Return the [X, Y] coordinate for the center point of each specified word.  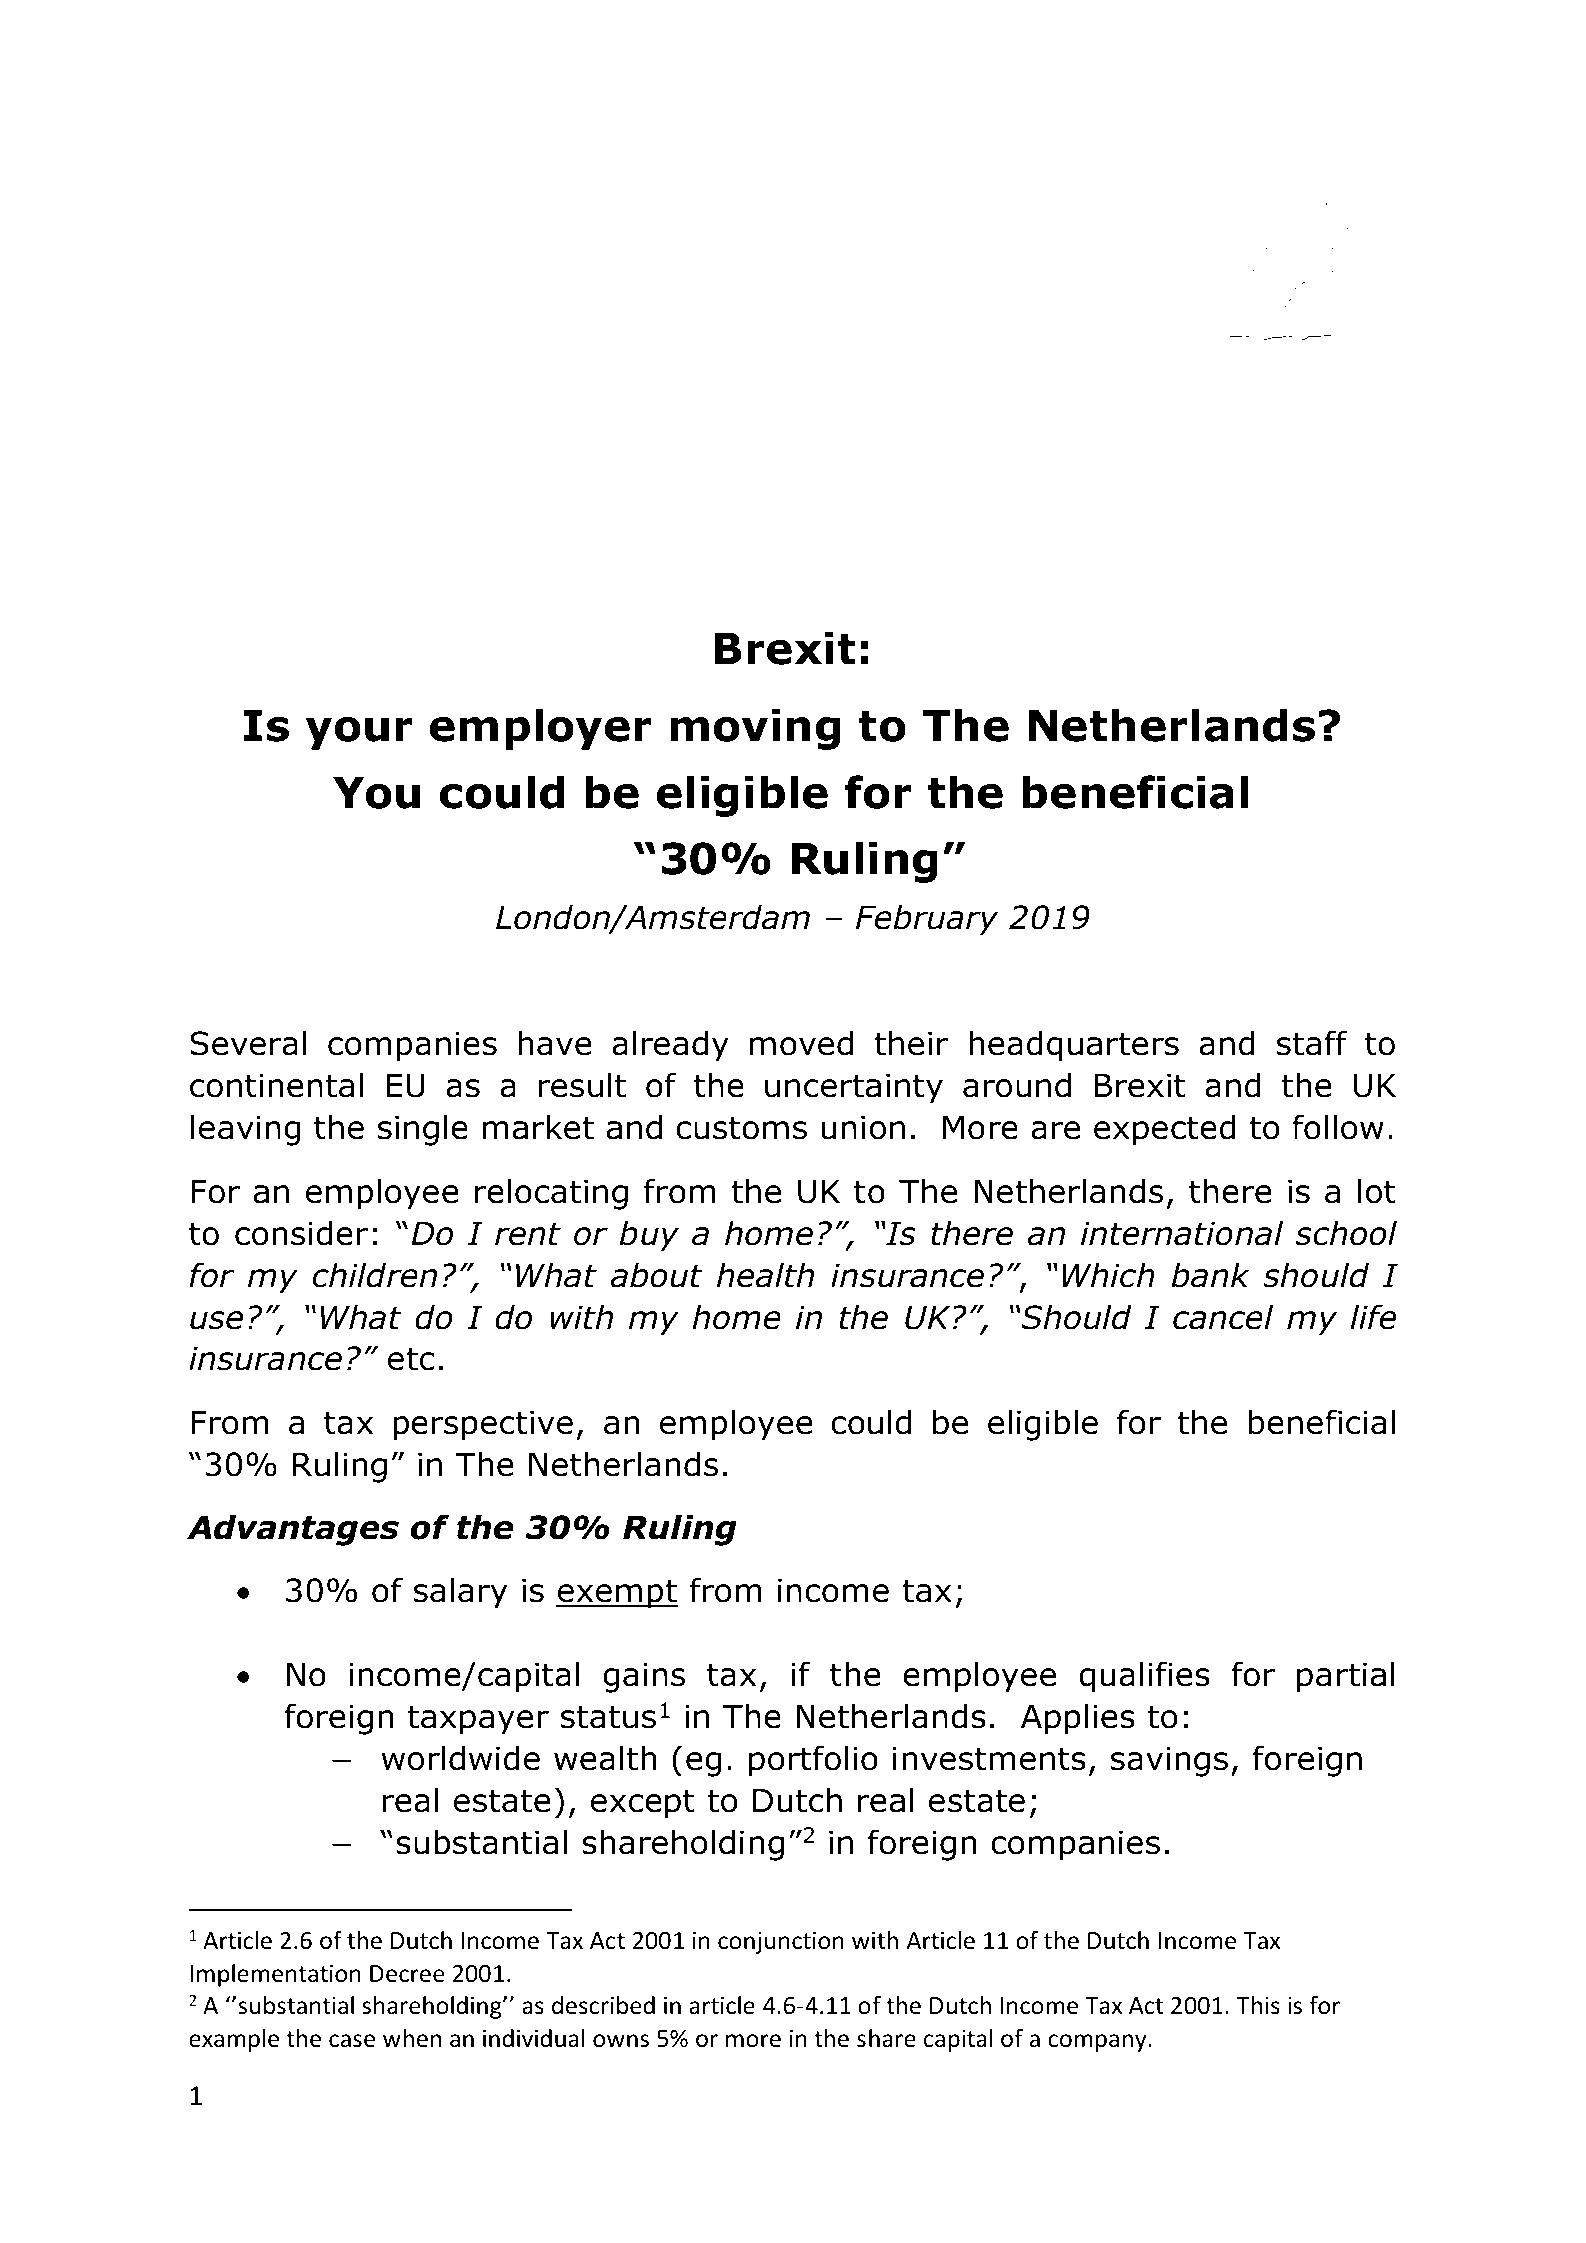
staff [1312, 1043]
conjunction [781, 1942]
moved [801, 1043]
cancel [1223, 1317]
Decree [407, 1974]
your [359, 733]
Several [248, 1043]
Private [1279, 397]
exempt [617, 1594]
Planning [1170, 399]
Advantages [293, 1530]
